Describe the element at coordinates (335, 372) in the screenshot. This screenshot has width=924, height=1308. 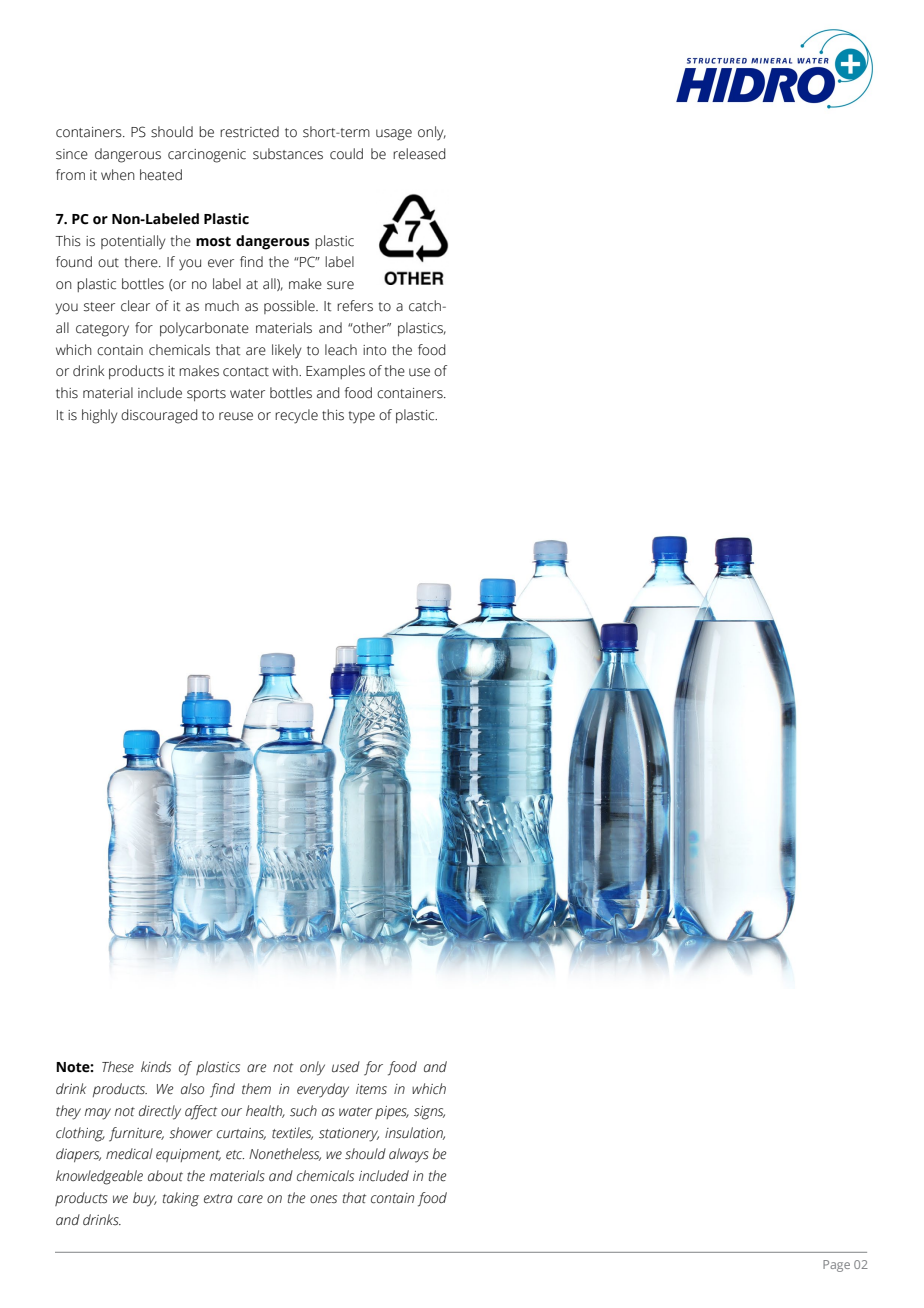
I see `Examples` at that location.
